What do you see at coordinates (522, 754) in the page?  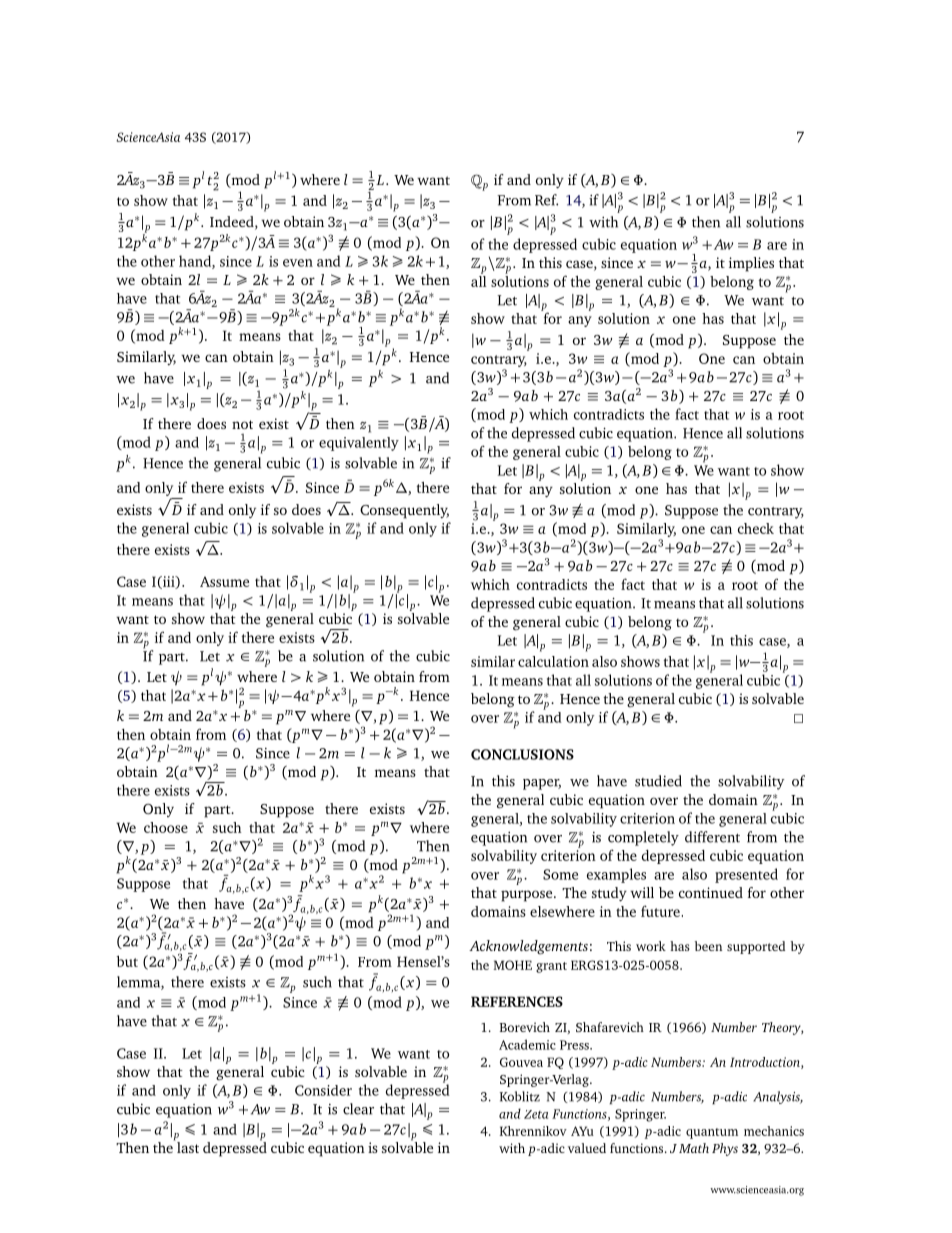 I see `CONCLUSIONS` at bounding box center [522, 754].
